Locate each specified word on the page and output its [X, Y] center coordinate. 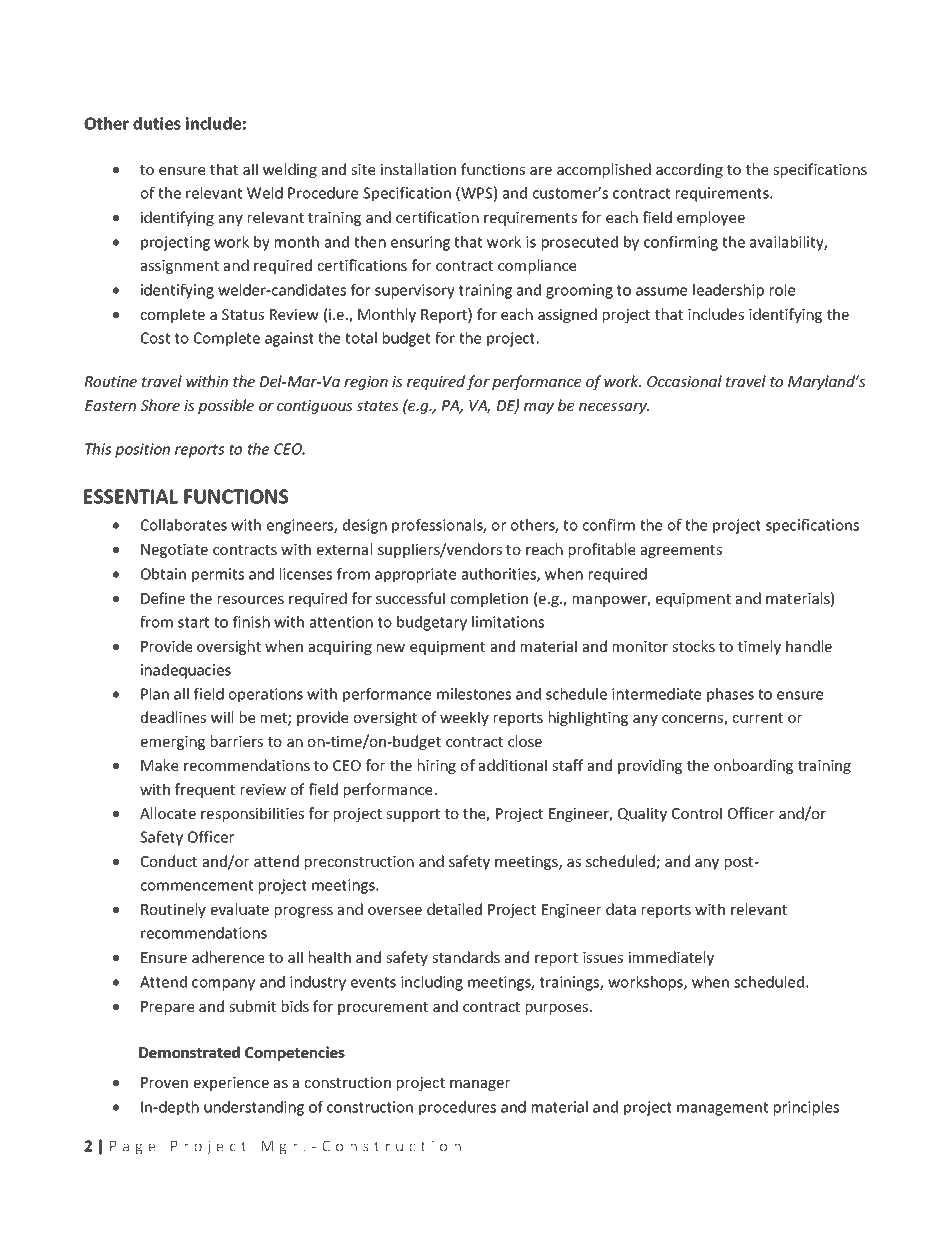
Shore [160, 405]
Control [697, 813]
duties [157, 123]
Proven [164, 1082]
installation [418, 169]
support [413, 815]
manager [480, 1085]
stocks [693, 646]
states [377, 406]
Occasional [684, 381]
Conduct [169, 861]
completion [489, 599]
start [193, 622]
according [689, 170]
